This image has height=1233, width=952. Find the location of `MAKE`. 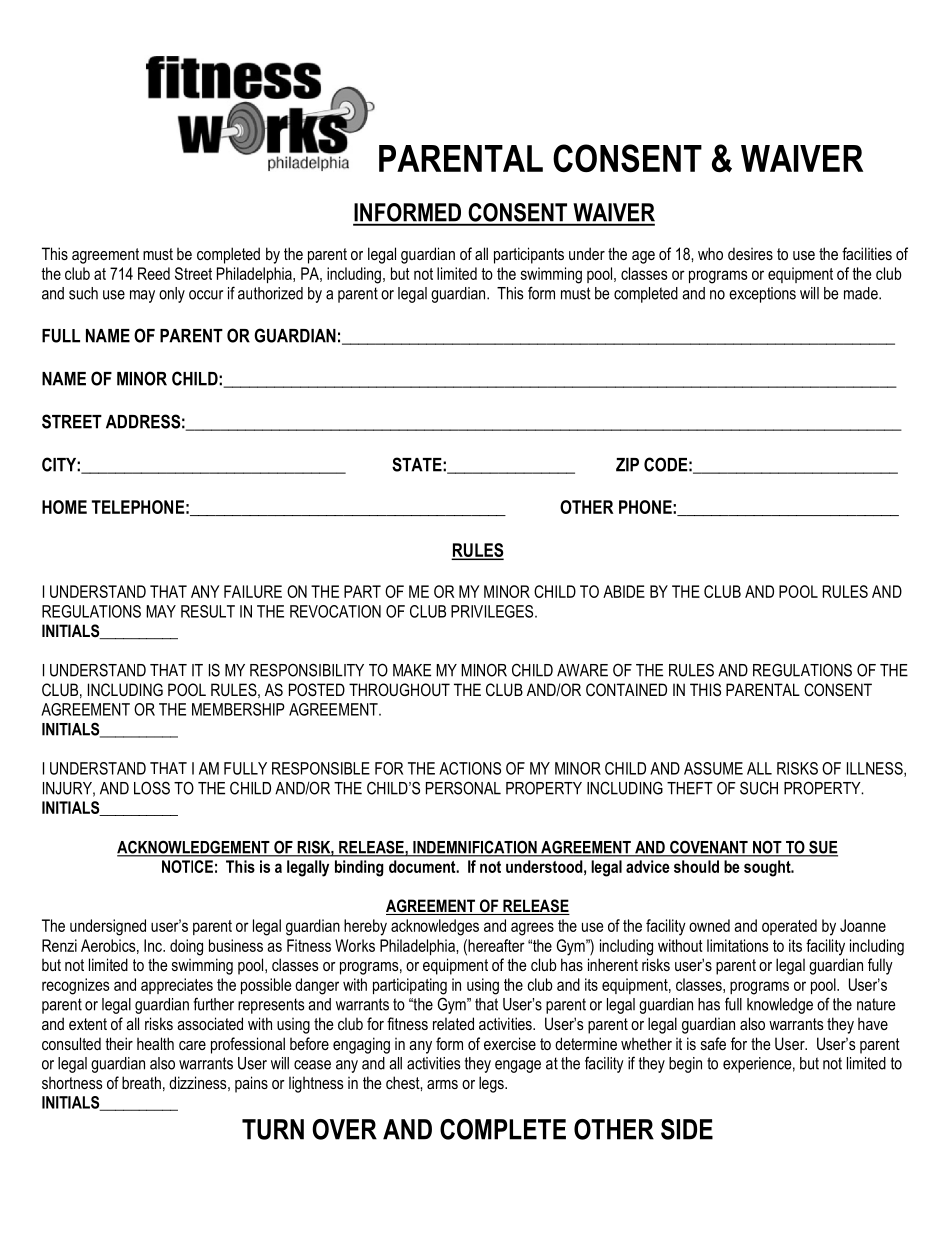

MAKE is located at coordinates (412, 670).
